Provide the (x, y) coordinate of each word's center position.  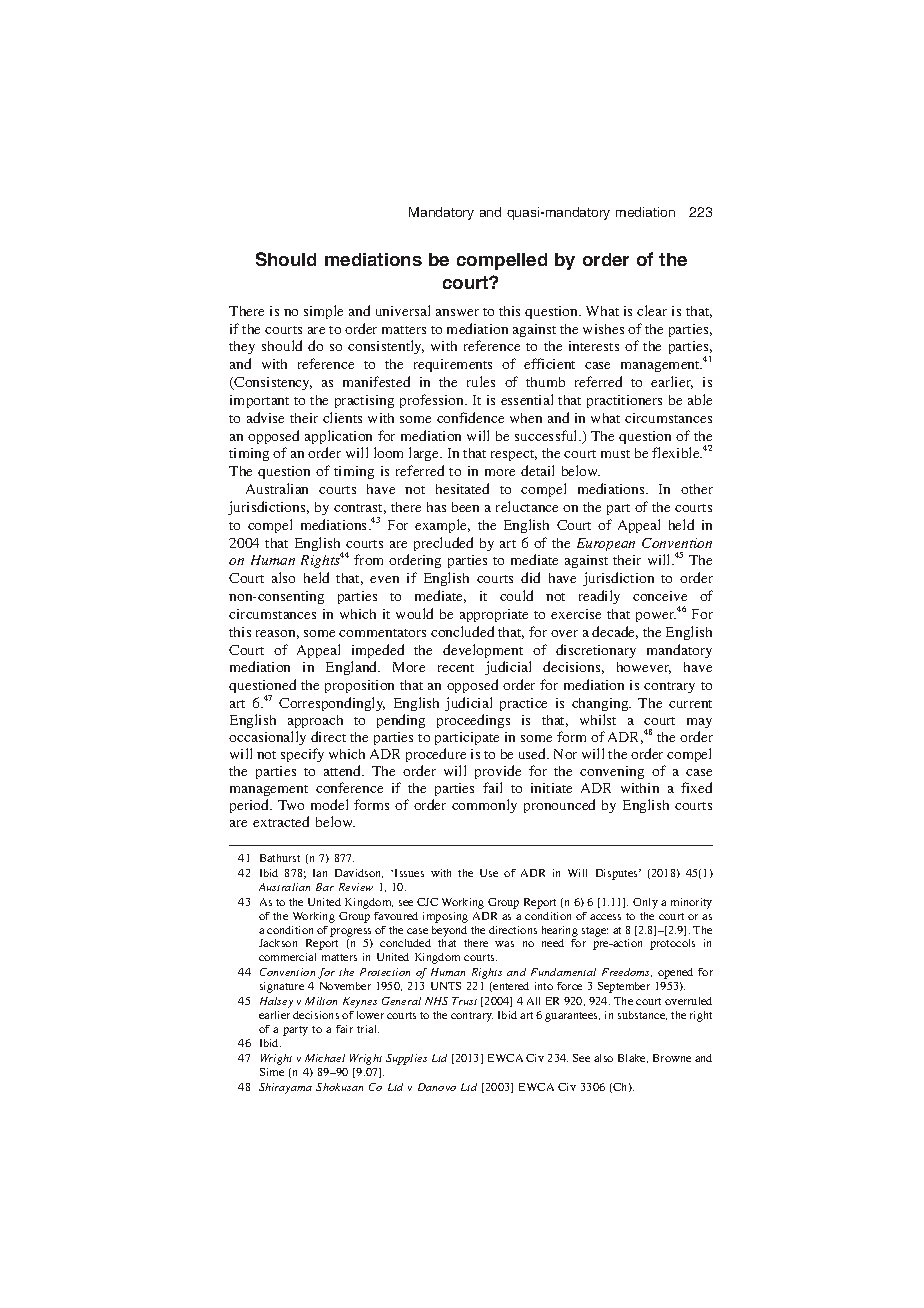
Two (291, 805)
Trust (464, 1001)
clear (652, 310)
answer (457, 312)
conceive (660, 596)
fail (492, 787)
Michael (325, 1058)
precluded (443, 544)
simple (323, 312)
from (368, 559)
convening (612, 772)
